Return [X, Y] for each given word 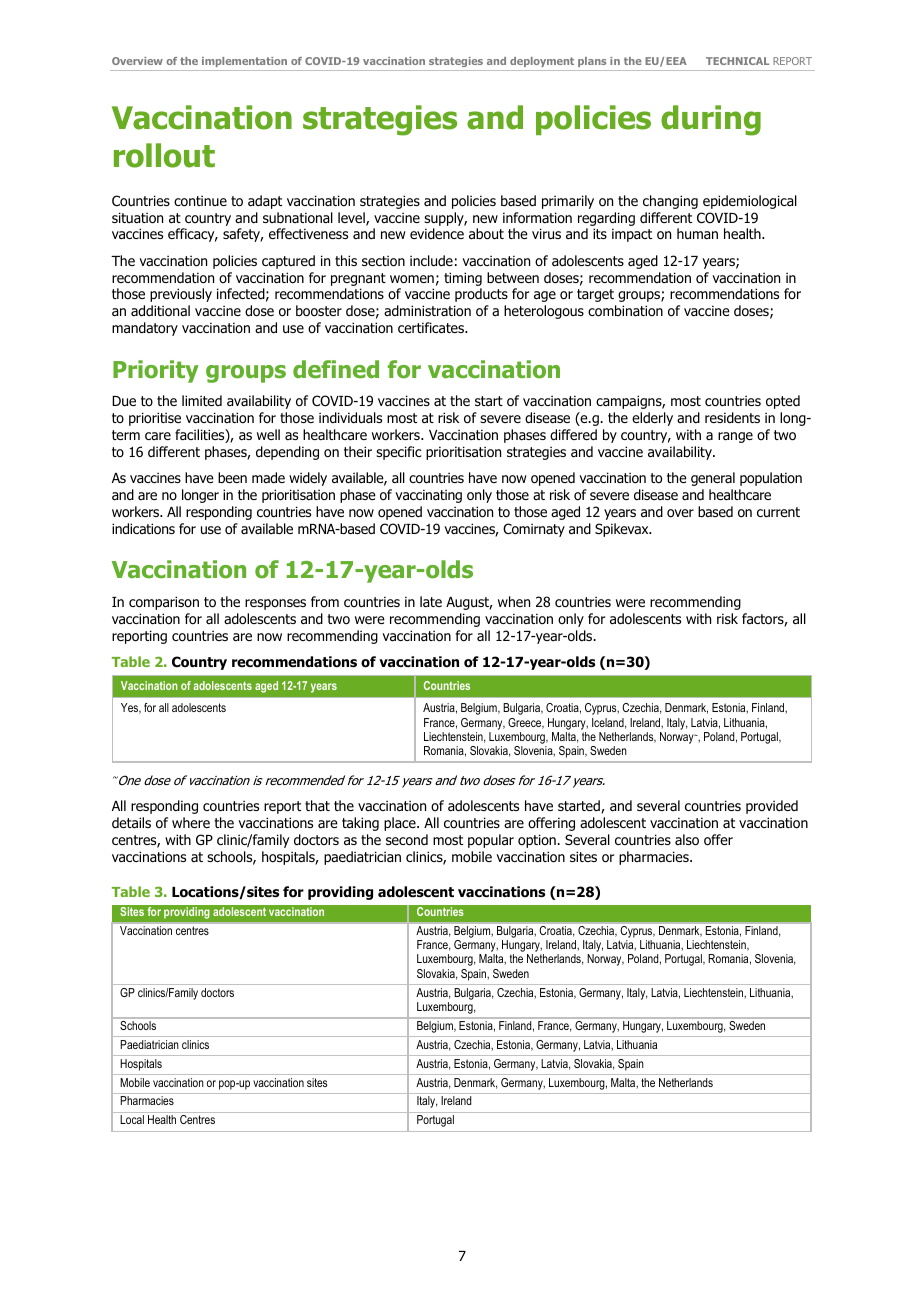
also [687, 840]
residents [732, 417]
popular [491, 841]
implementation [244, 62]
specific [399, 453]
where [191, 822]
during [711, 120]
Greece [526, 723]
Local [132, 1119]
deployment [542, 62]
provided [772, 807]
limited [202, 400]
